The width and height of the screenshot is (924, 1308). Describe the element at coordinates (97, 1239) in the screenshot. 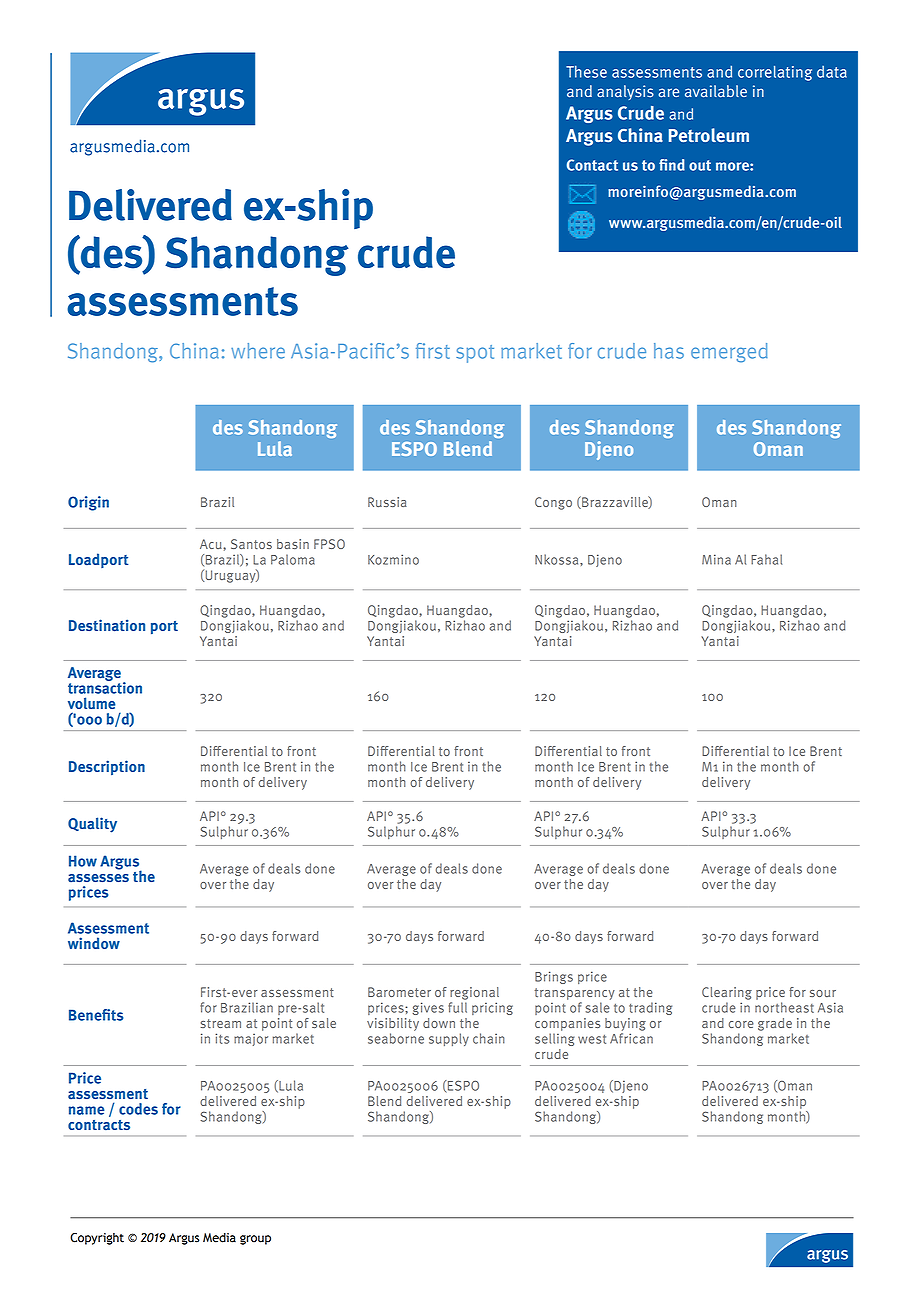

I see `Copyright` at that location.
